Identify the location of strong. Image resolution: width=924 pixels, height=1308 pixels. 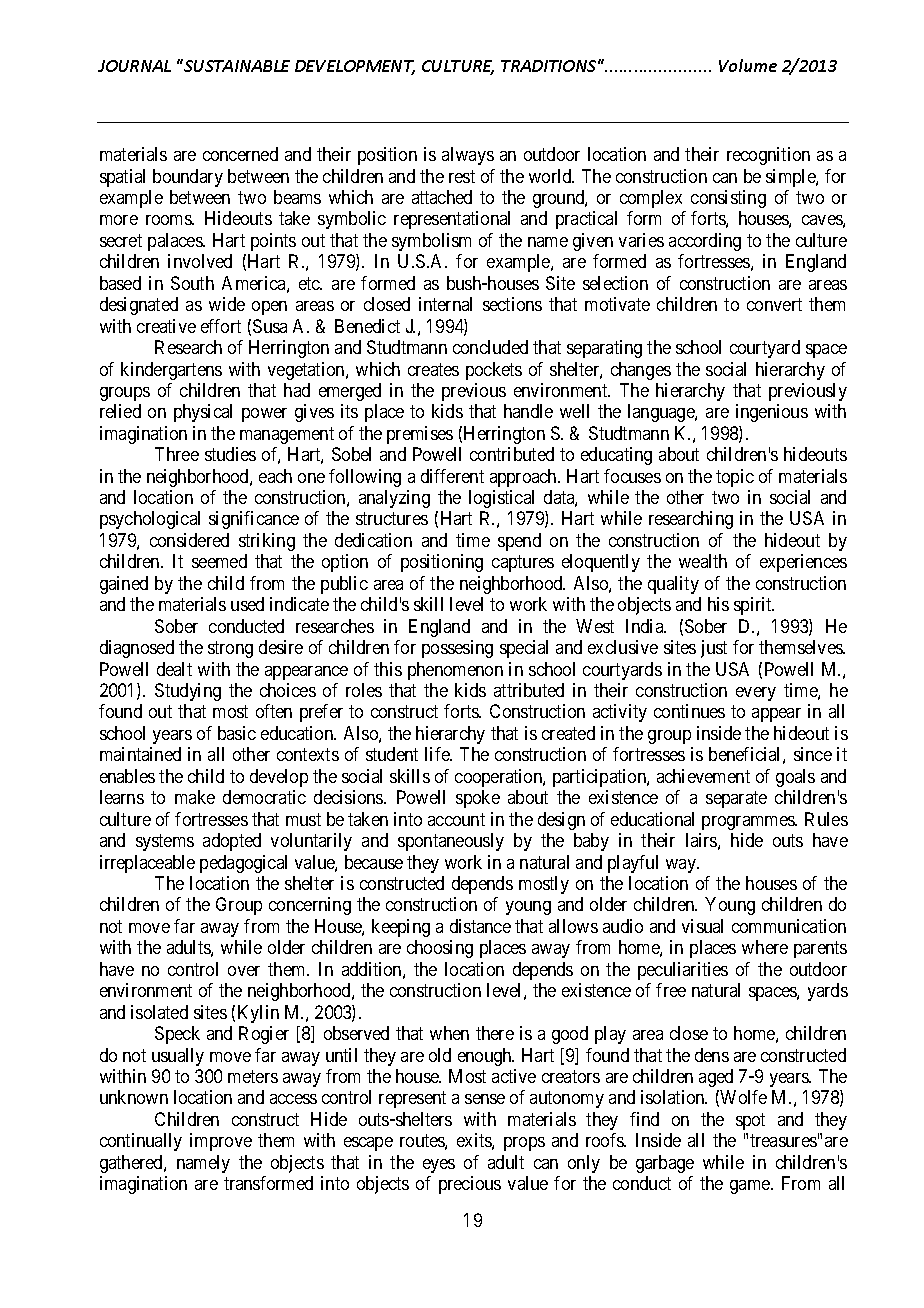
(230, 649).
